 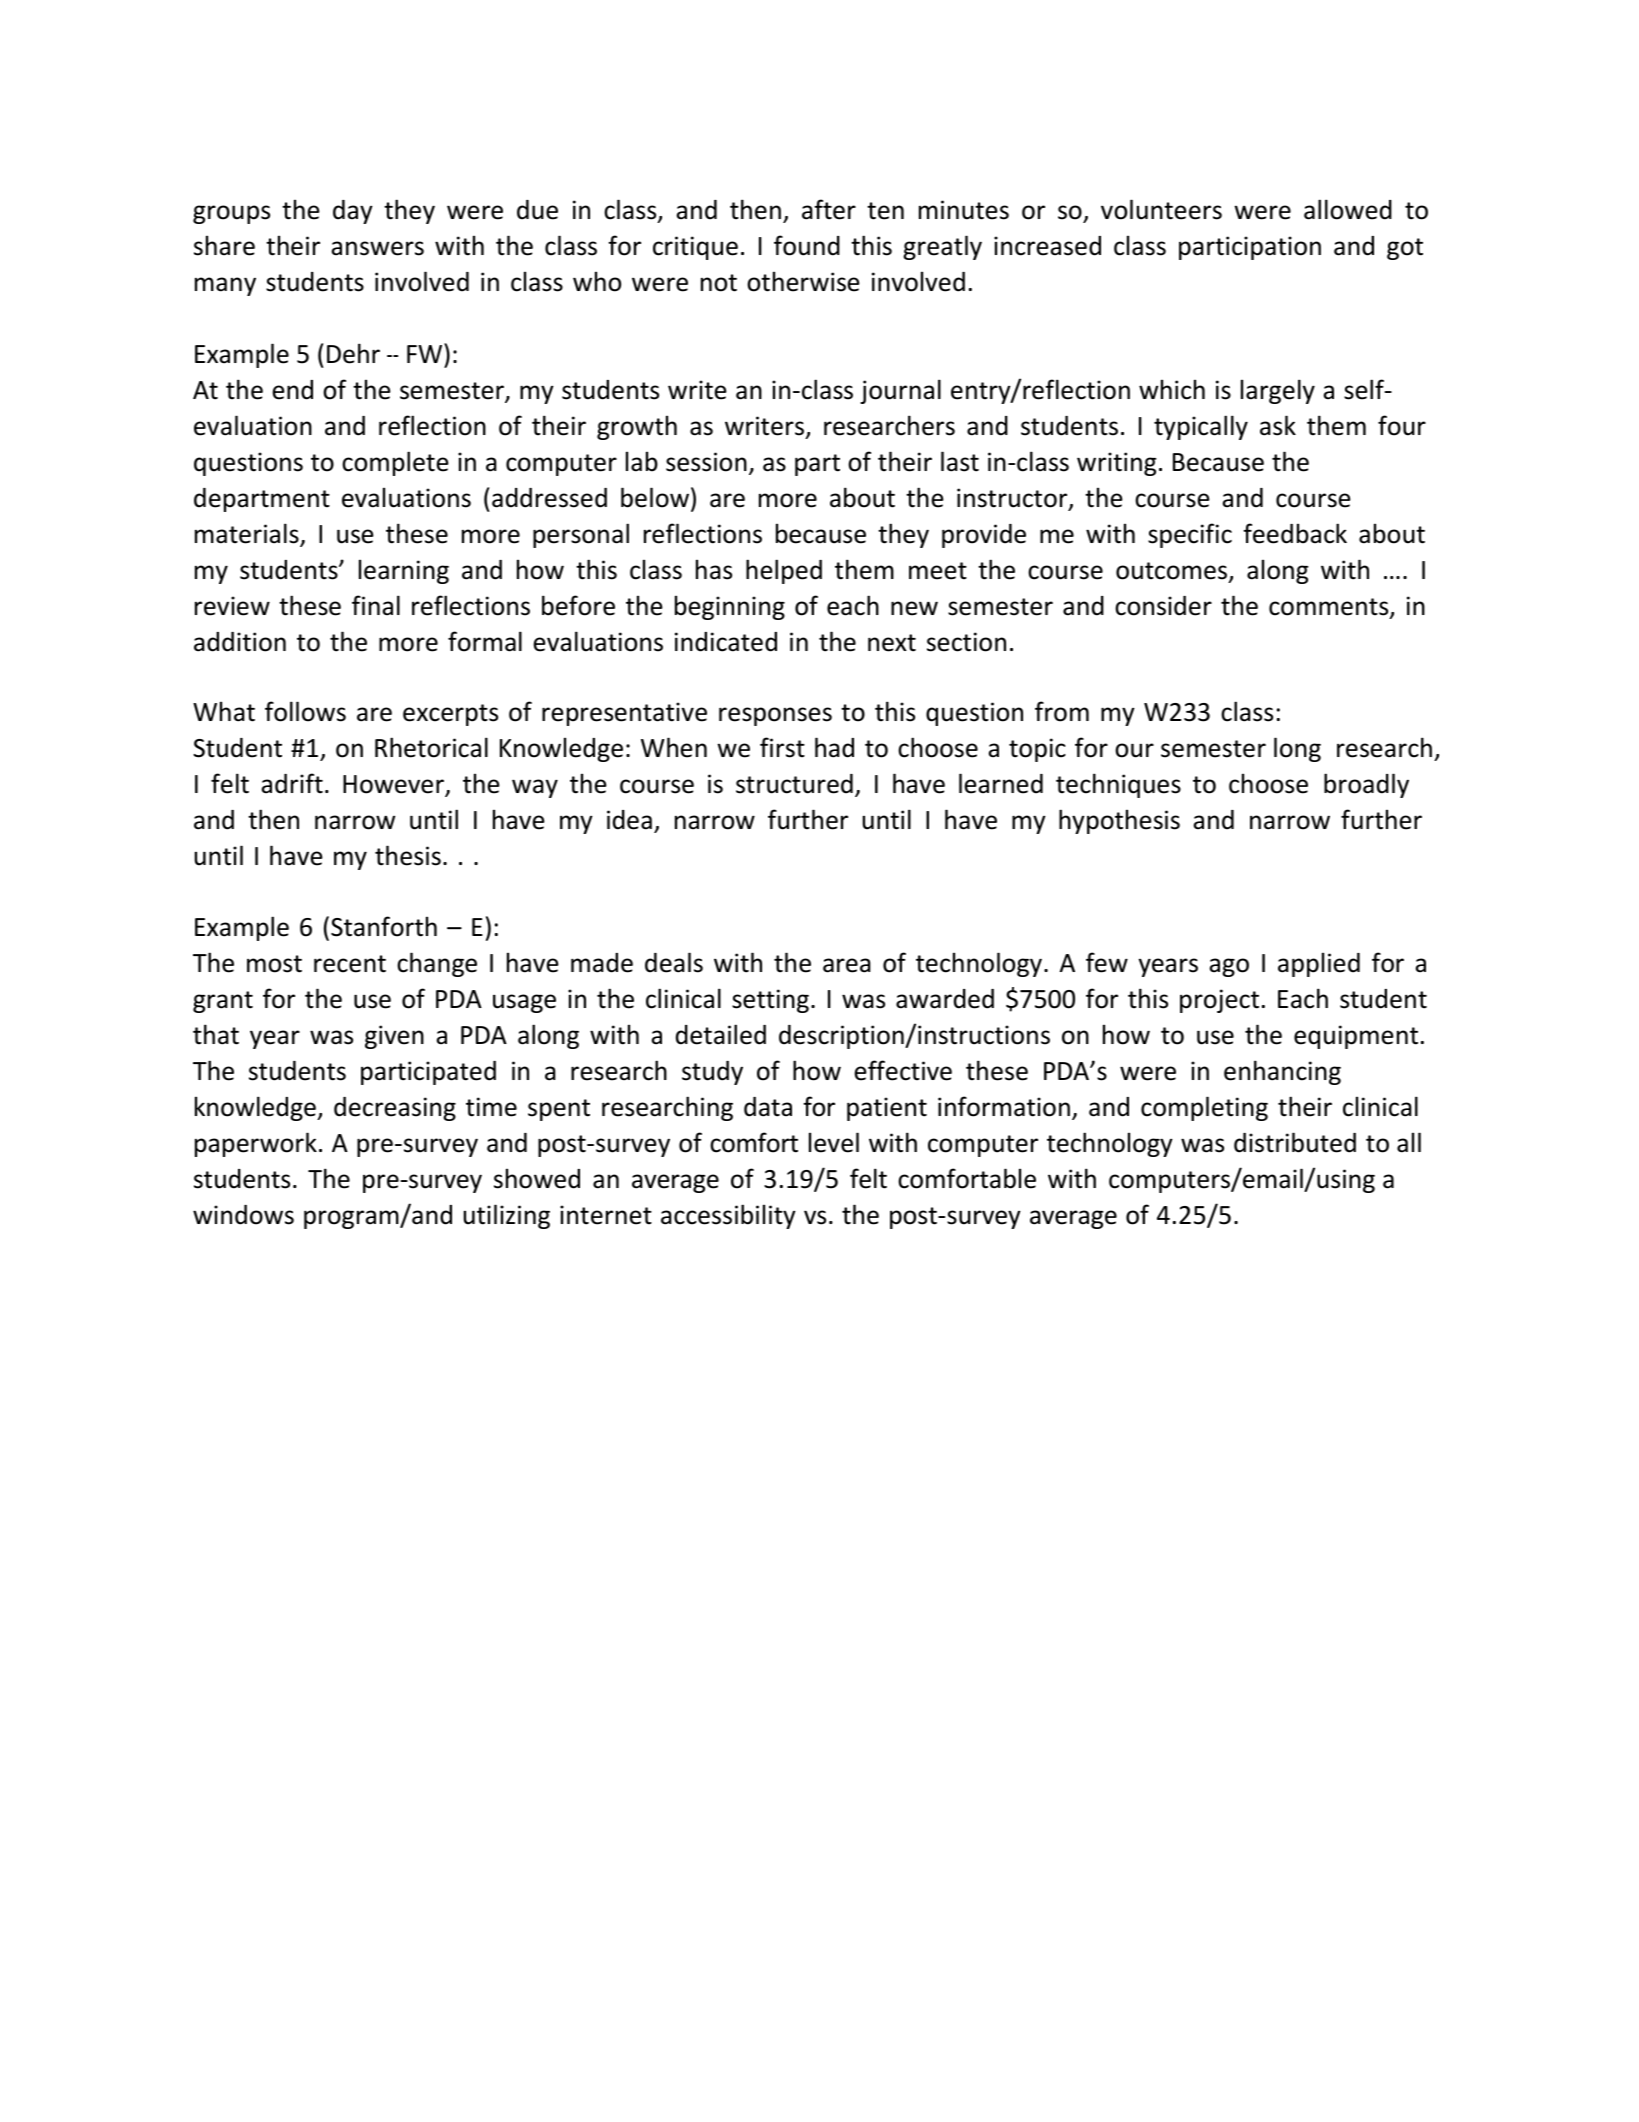 I want to click on journal, so click(x=900, y=391).
